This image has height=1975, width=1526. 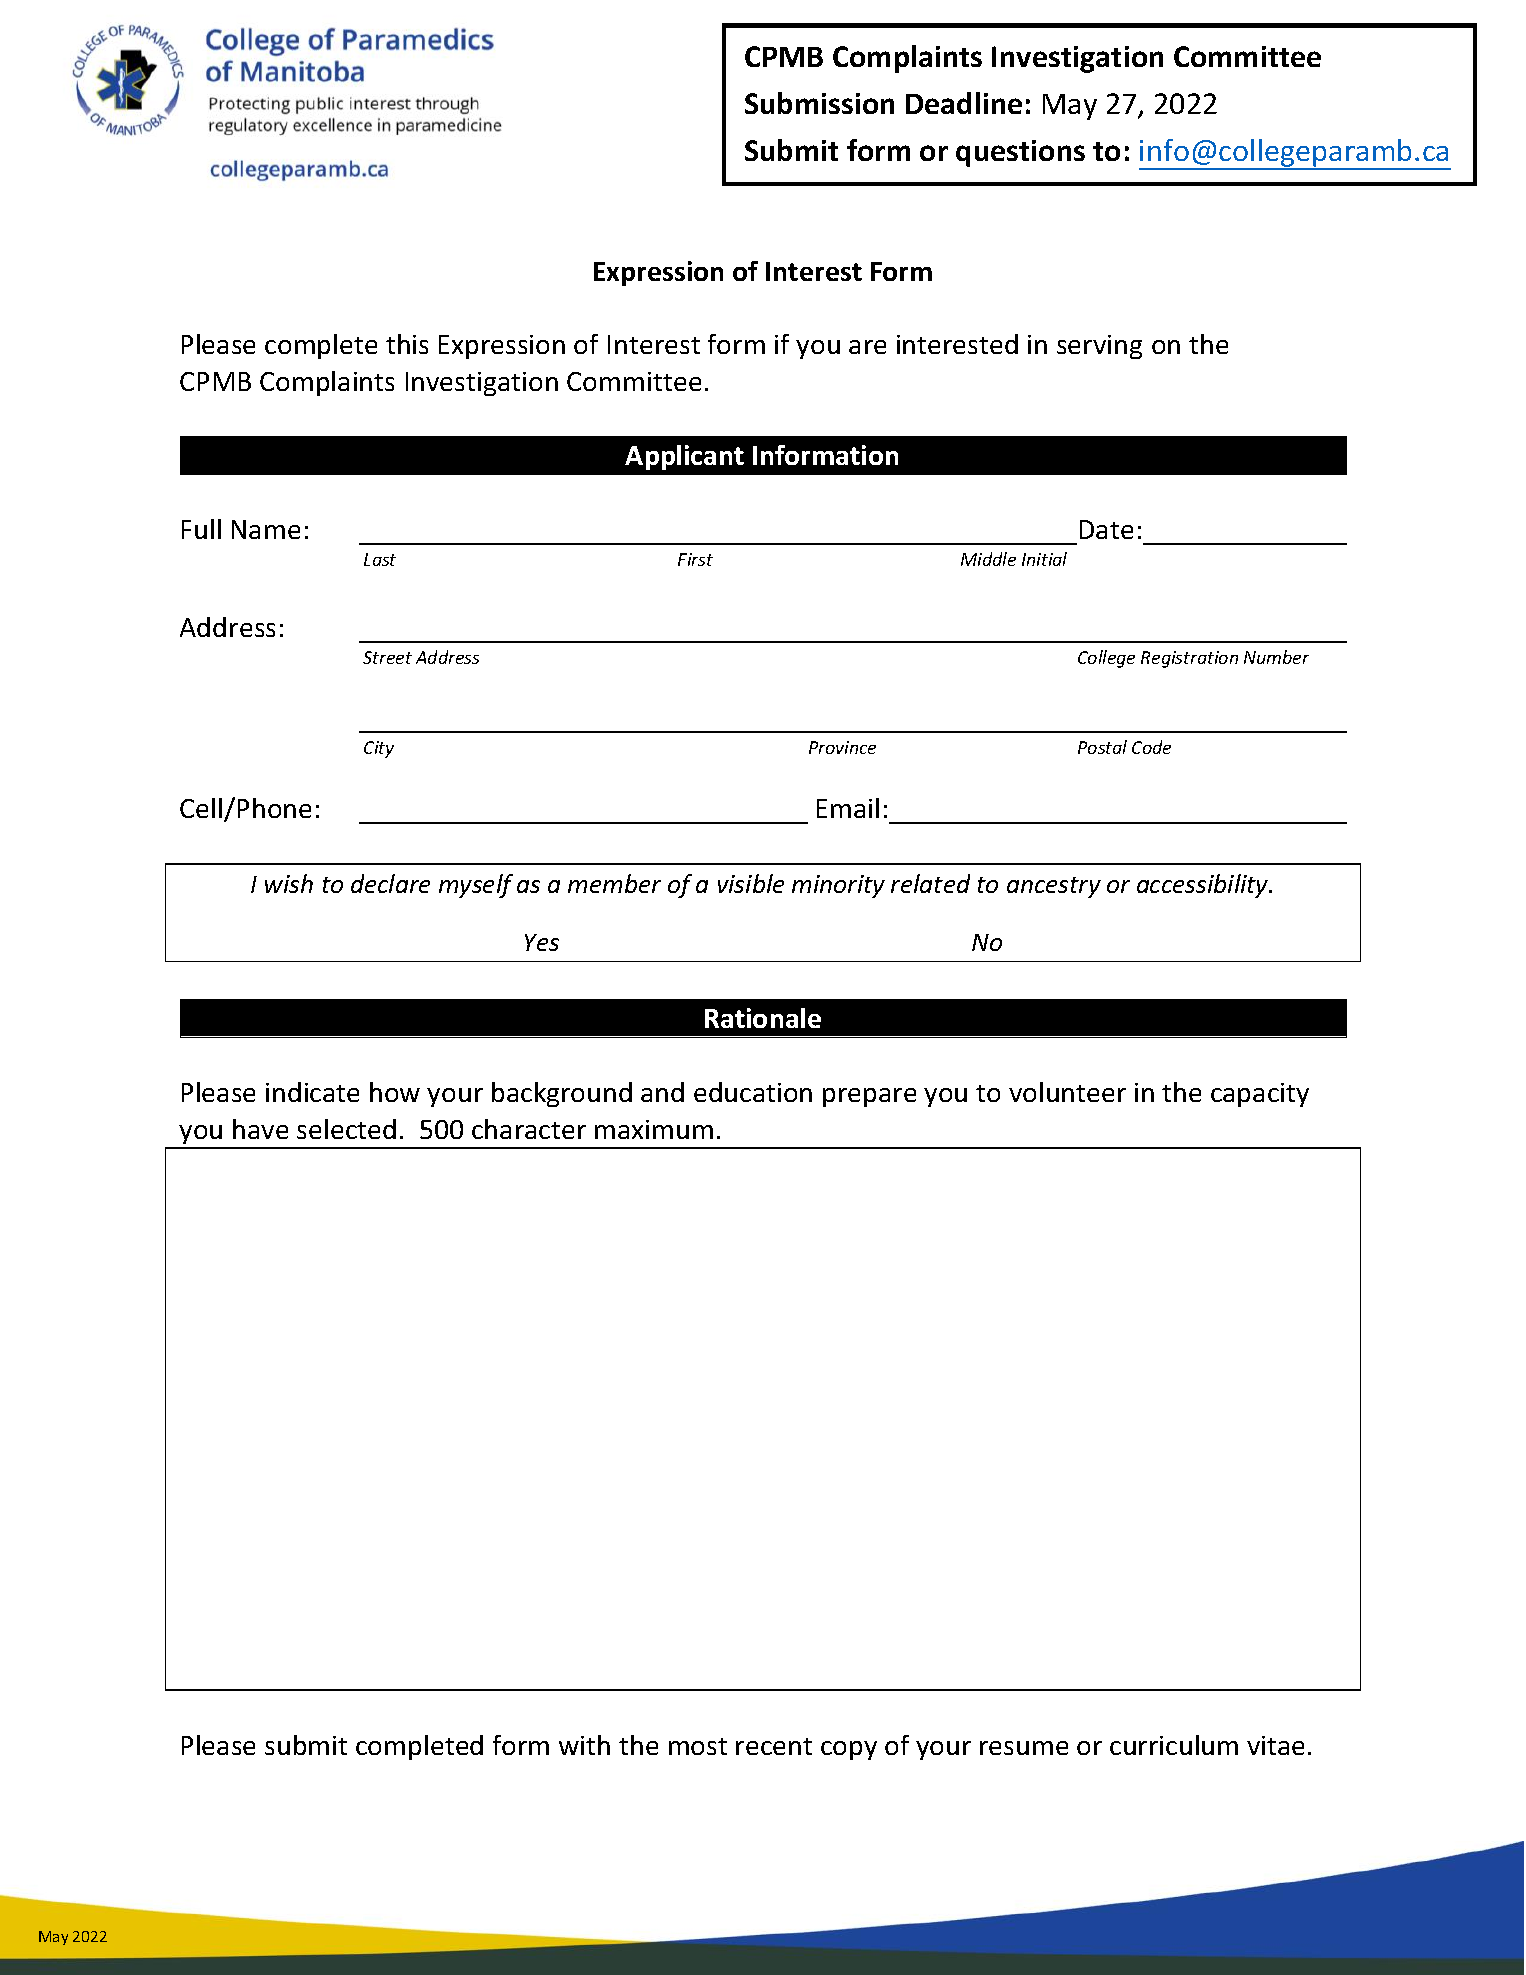 I want to click on Last, so click(x=380, y=559).
